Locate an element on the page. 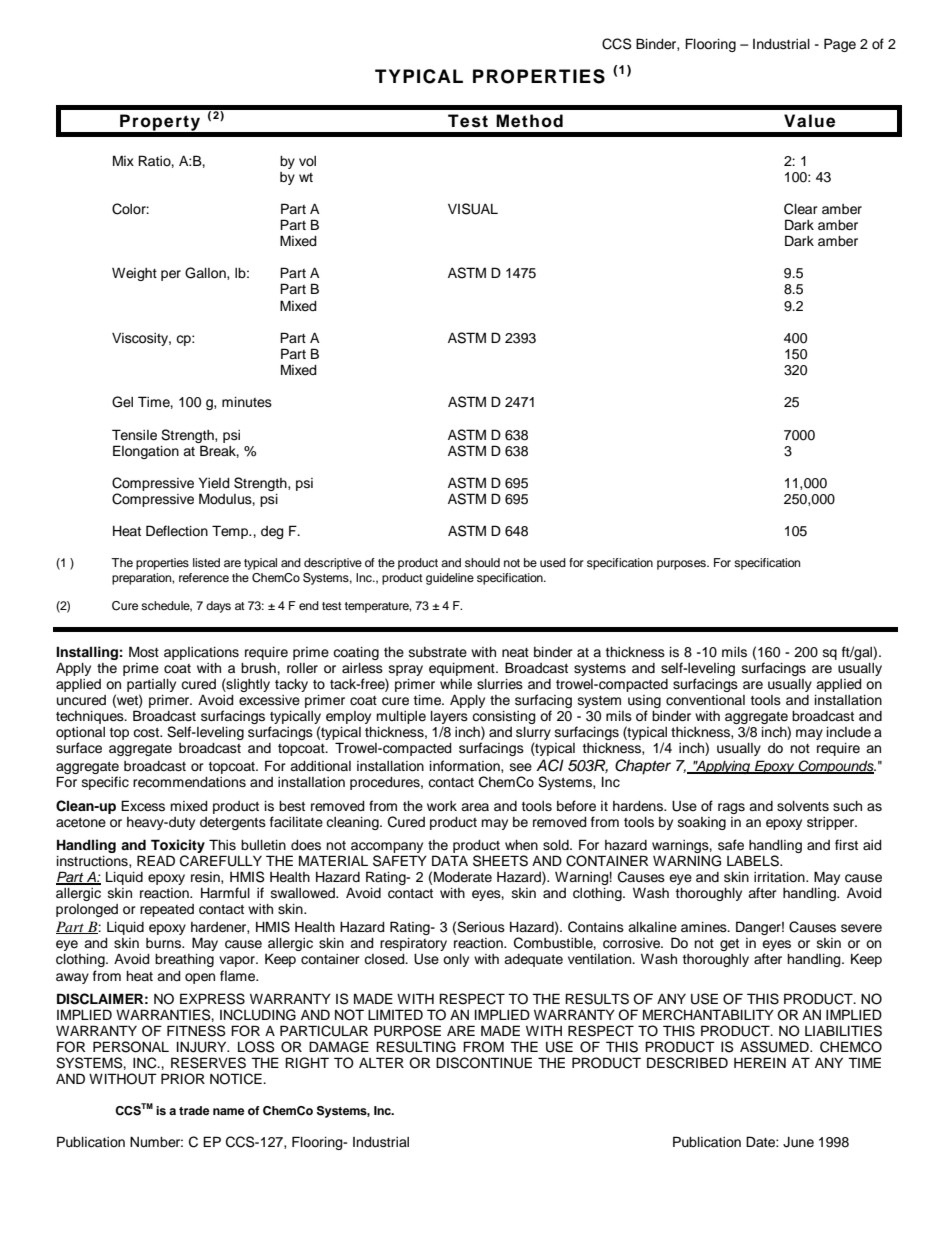  Method is located at coordinates (529, 121).
